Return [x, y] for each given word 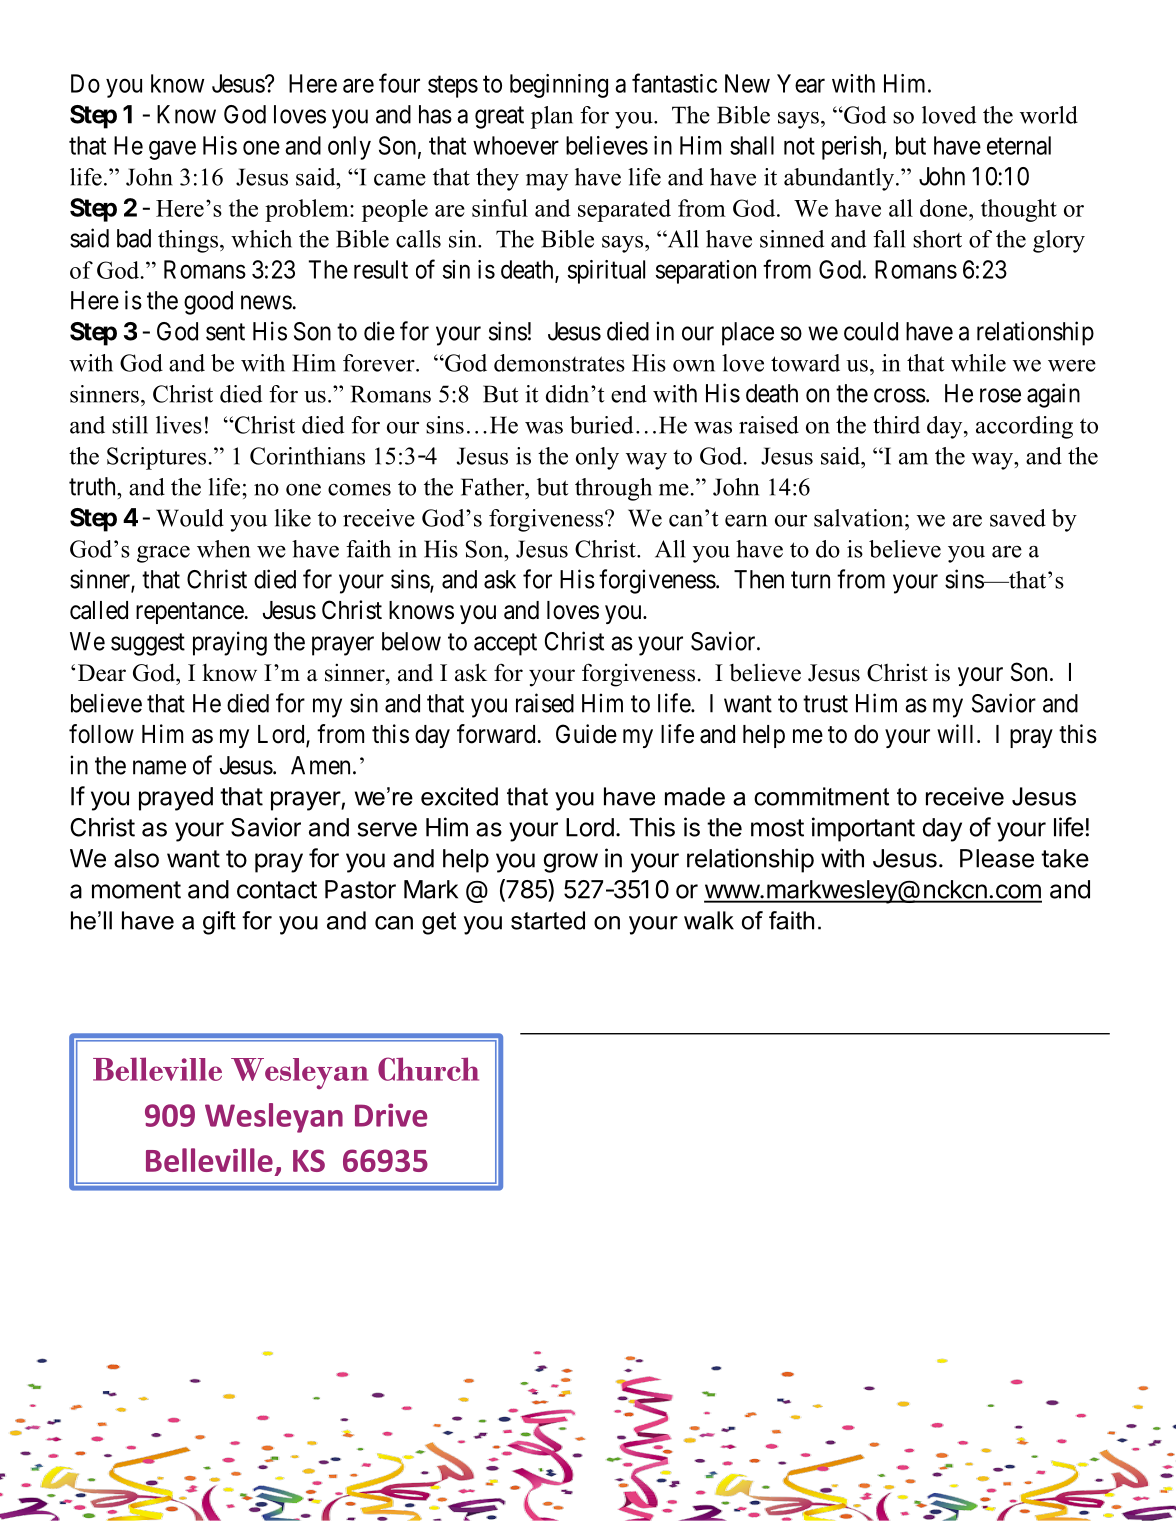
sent [225, 332]
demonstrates [559, 363]
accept [505, 644]
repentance [190, 613]
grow [570, 863]
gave [172, 150]
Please [997, 858]
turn [810, 580]
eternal [1019, 145]
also [136, 858]
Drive [391, 1115]
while [978, 363]
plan [552, 117]
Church [428, 1069]
